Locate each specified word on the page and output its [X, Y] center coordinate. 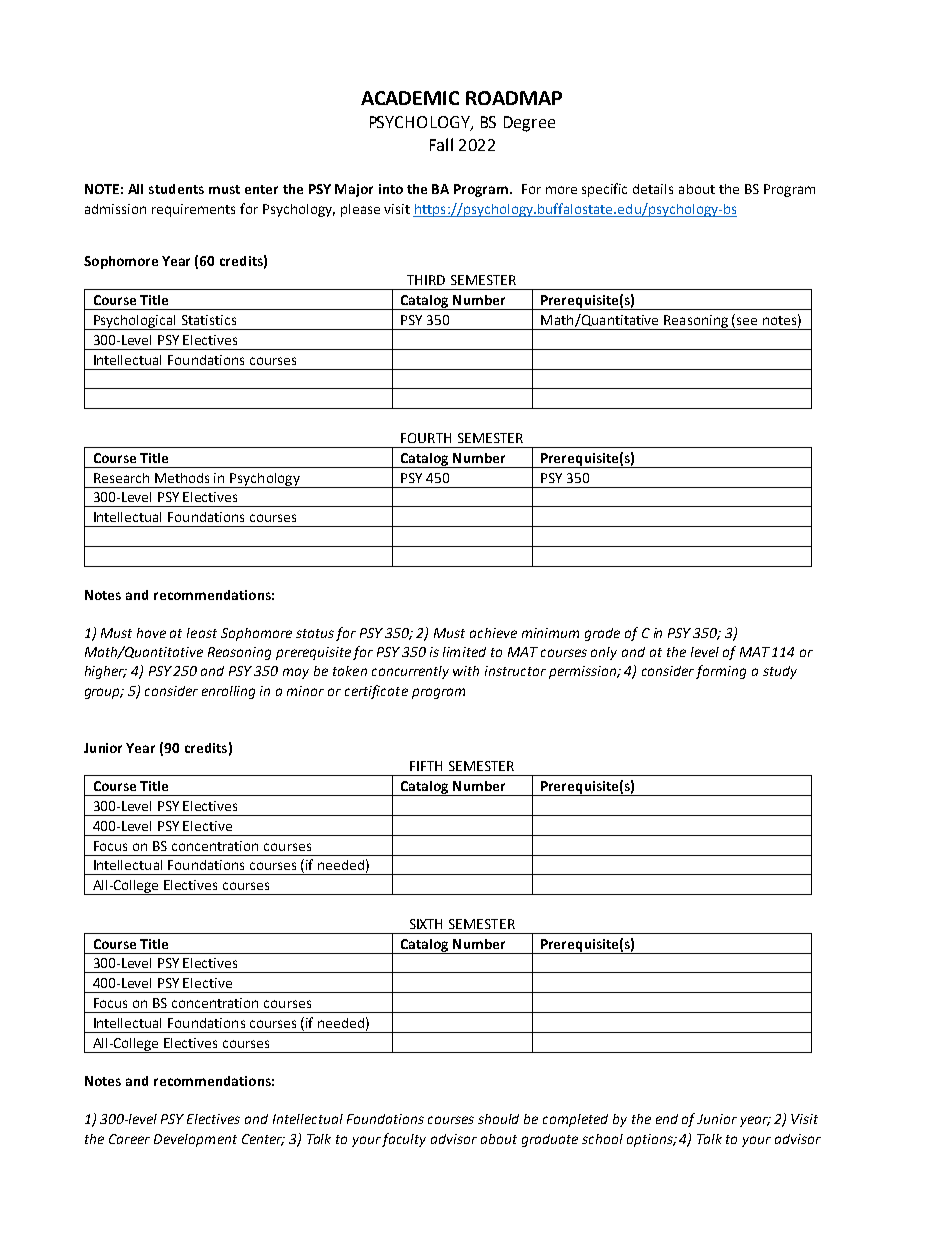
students [176, 189]
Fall [441, 144]
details [653, 189]
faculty [404, 1140]
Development [195, 1140]
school [602, 1139]
